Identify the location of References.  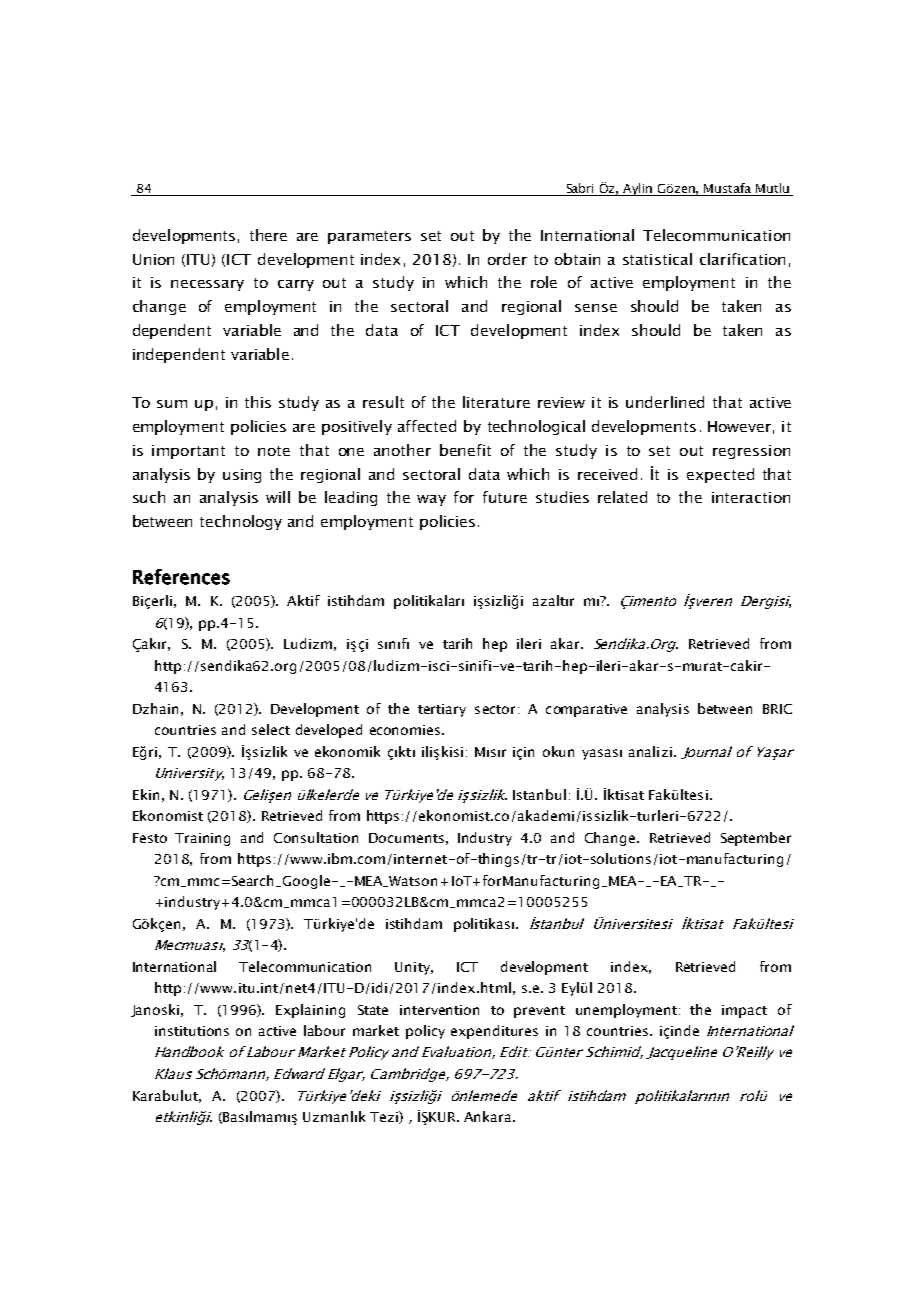
(181, 577).
